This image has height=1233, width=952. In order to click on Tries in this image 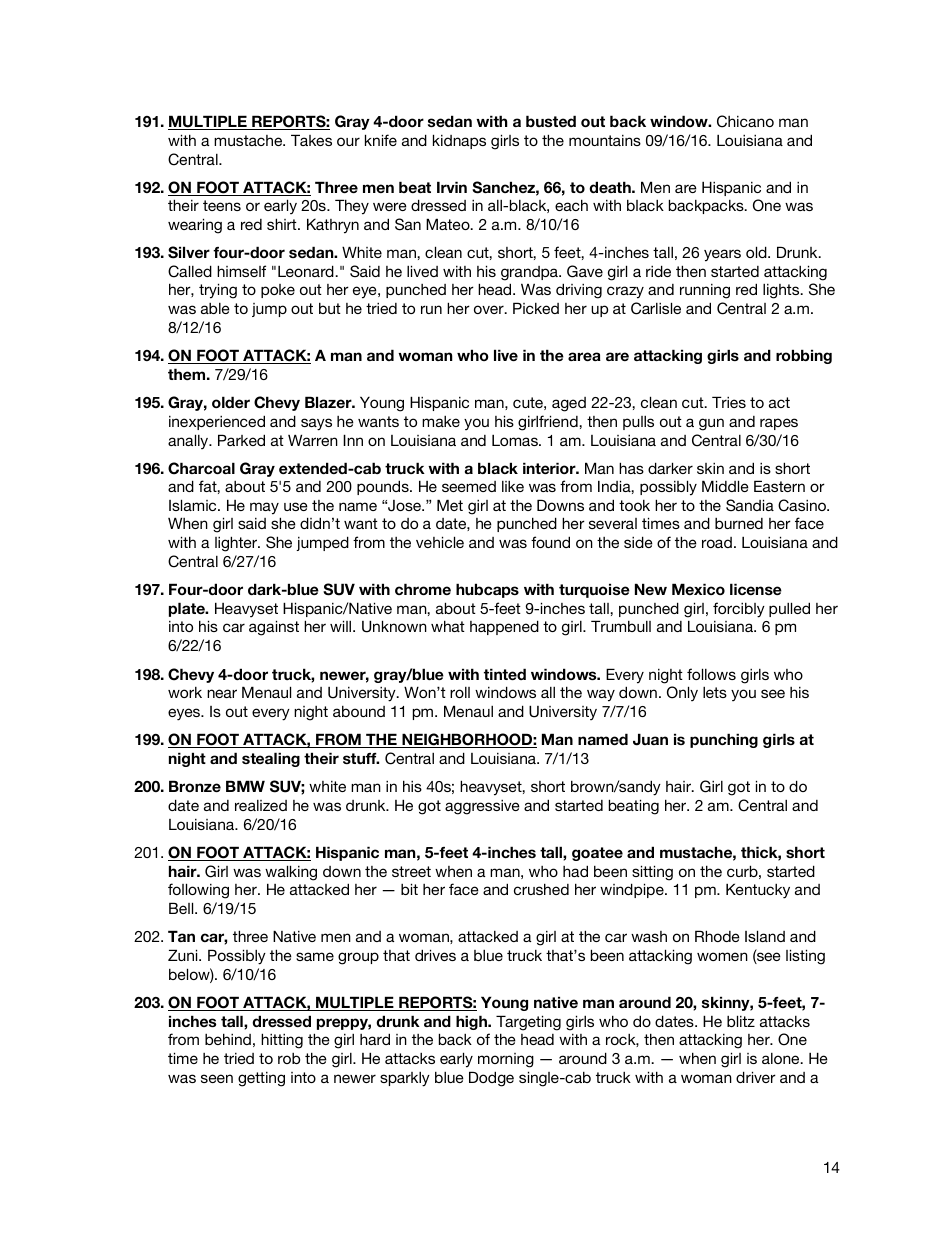, I will do `click(729, 402)`.
